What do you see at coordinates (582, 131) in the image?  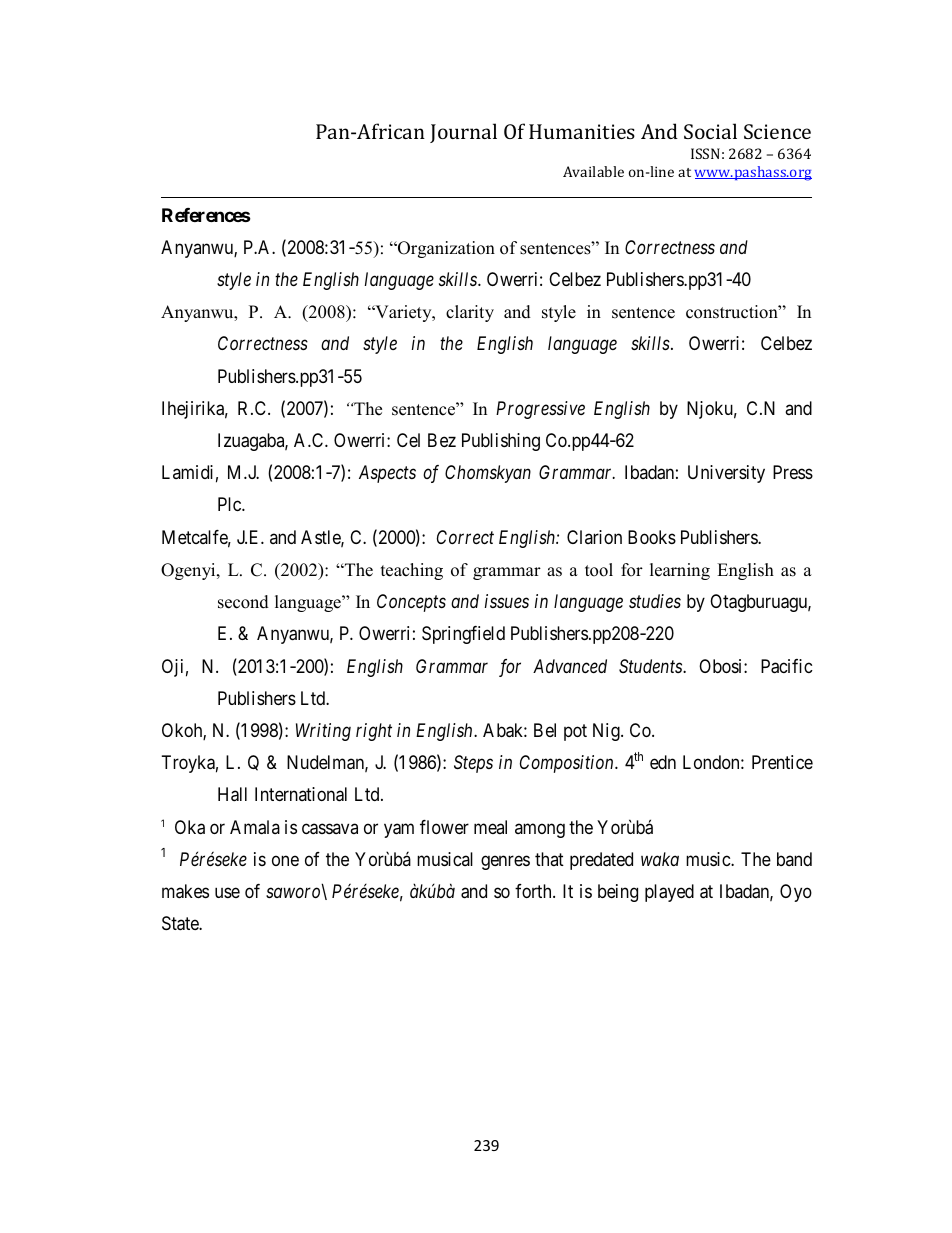 I see `Humanities` at bounding box center [582, 131].
